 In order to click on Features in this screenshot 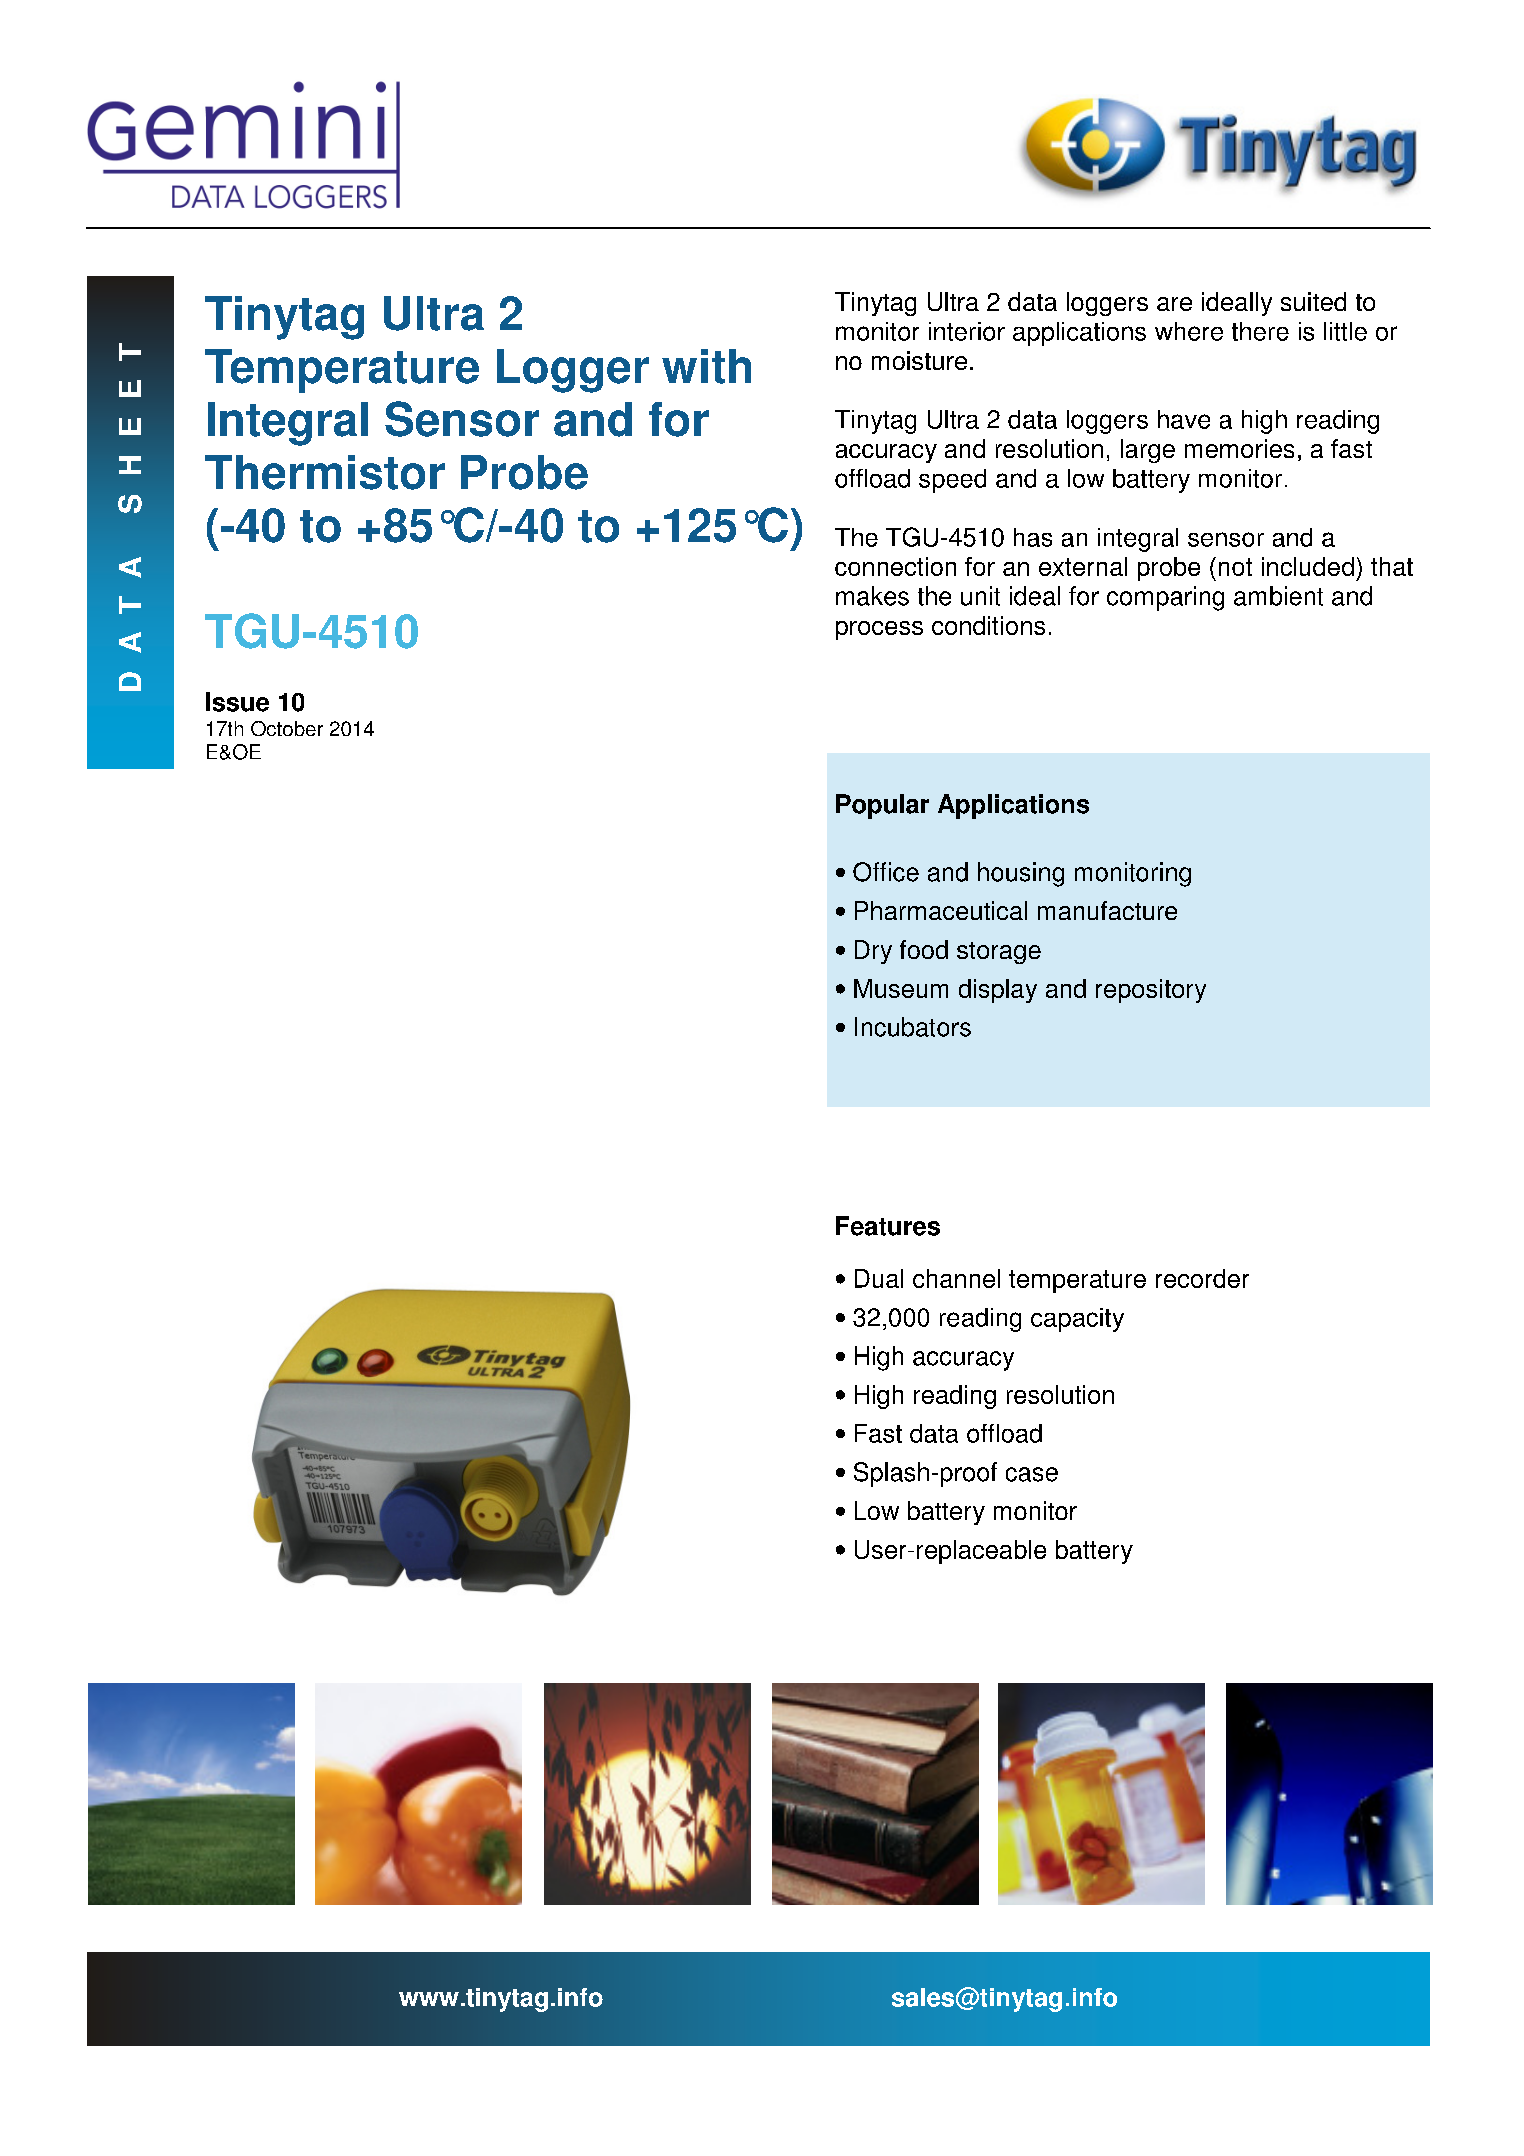, I will do `click(888, 1226)`.
